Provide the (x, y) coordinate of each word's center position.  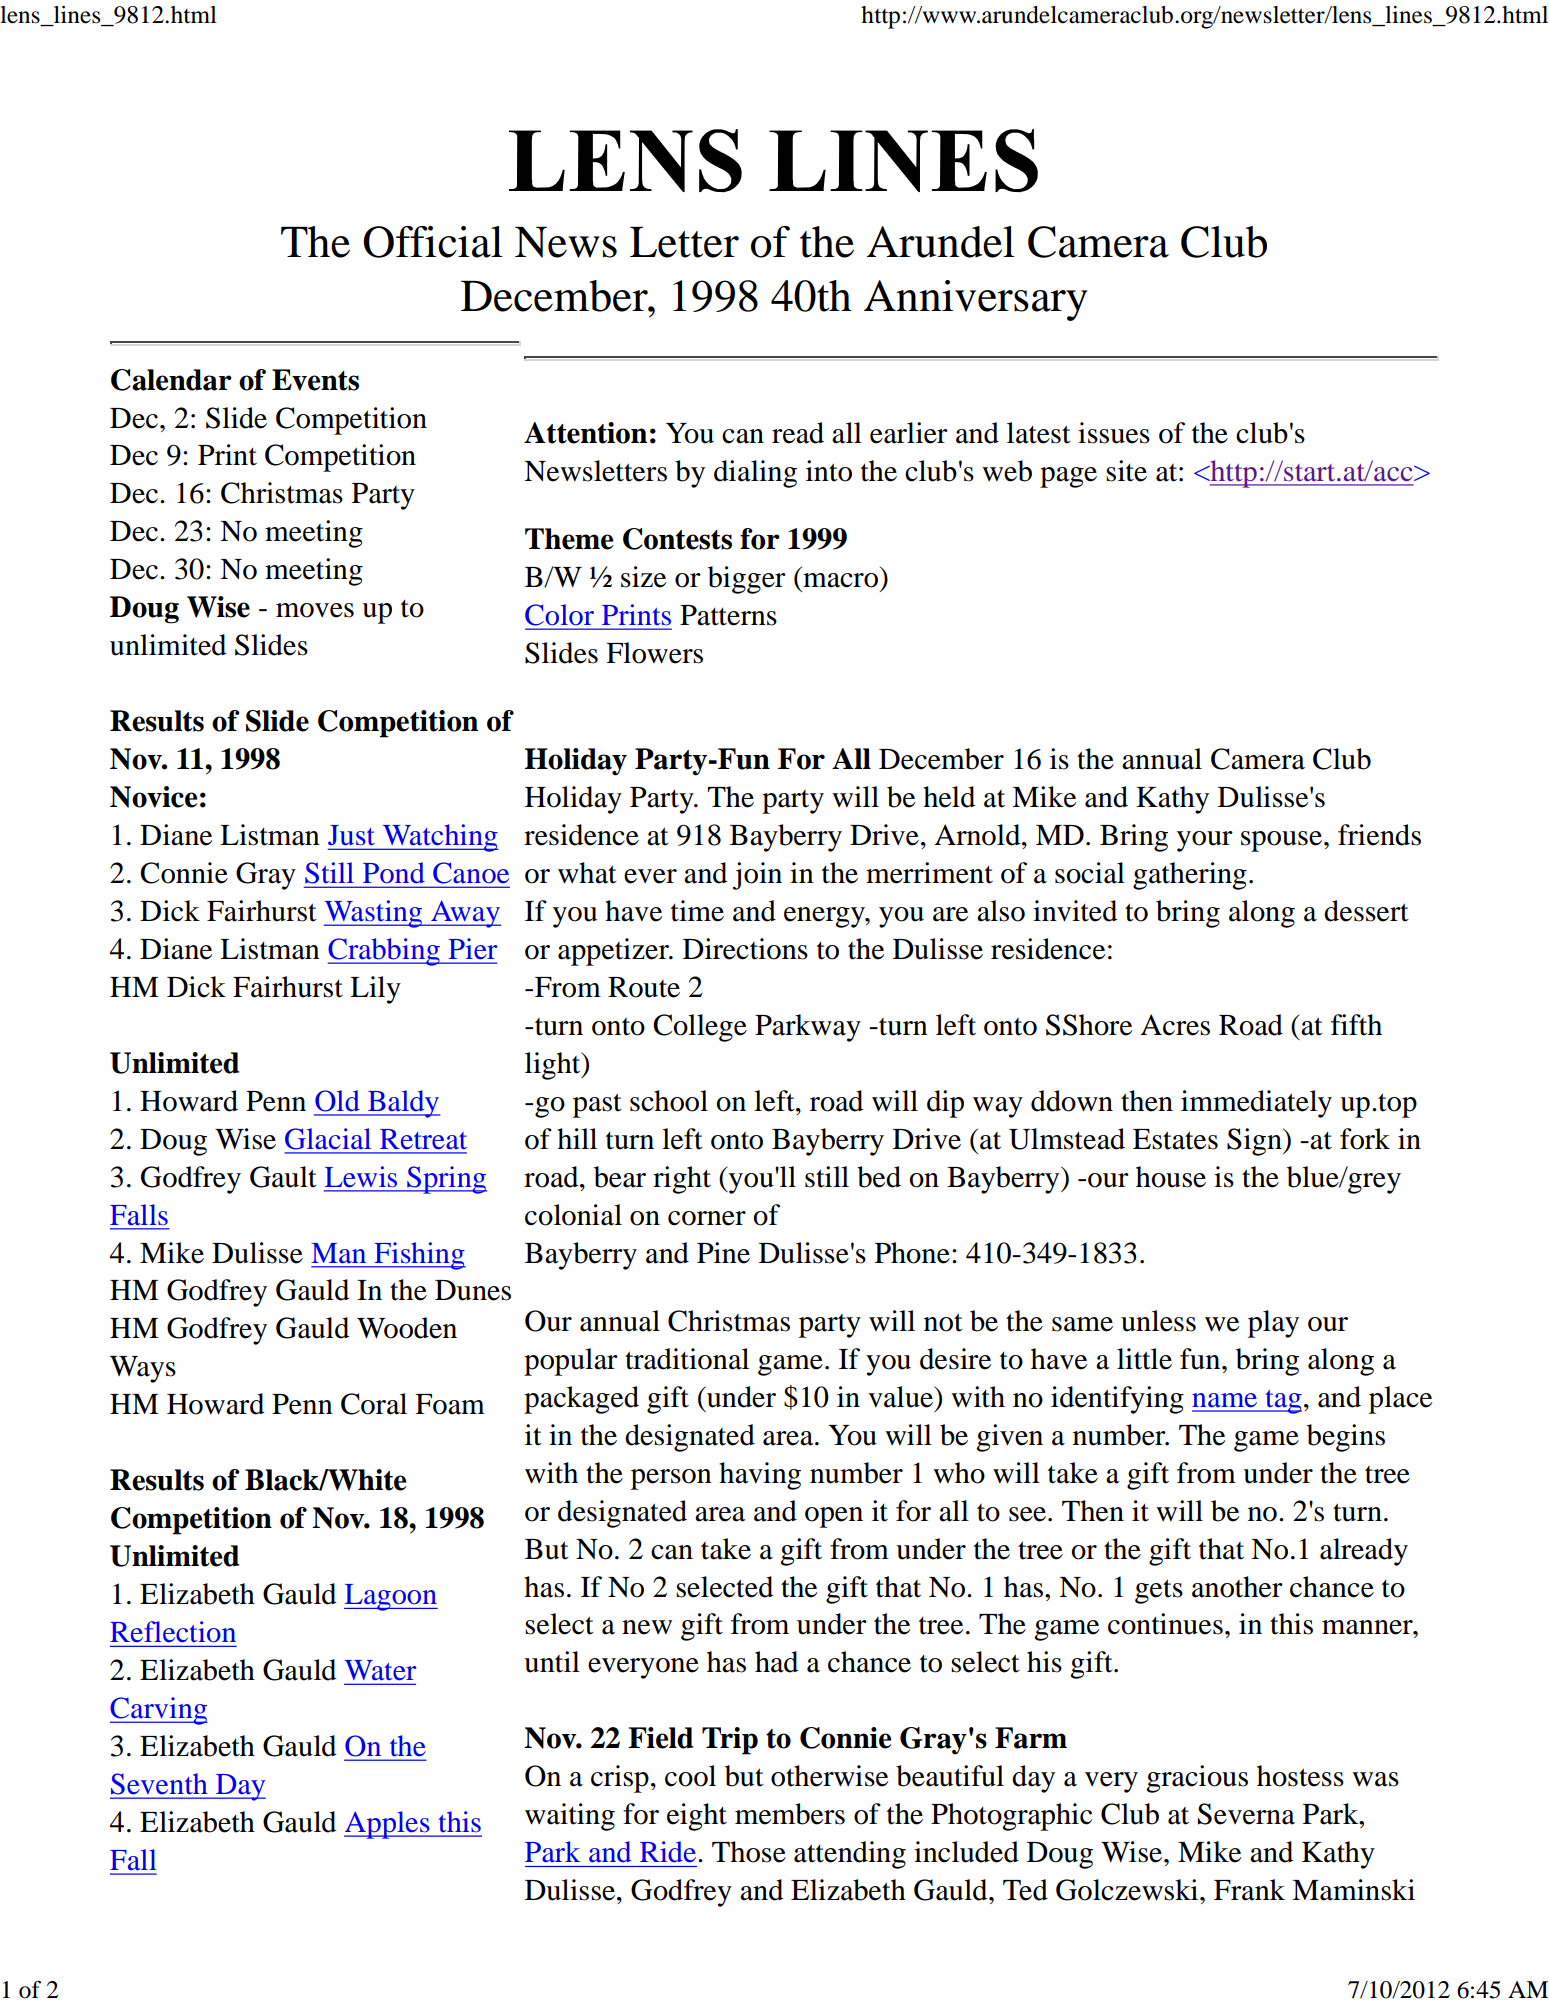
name (1224, 1400)
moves (315, 610)
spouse (1281, 841)
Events (315, 380)
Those (749, 1852)
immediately (1256, 1104)
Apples (388, 1825)
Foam (450, 1404)
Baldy (403, 1104)
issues (1114, 433)
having (760, 1476)
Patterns (728, 615)
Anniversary (975, 300)
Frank (1249, 1890)
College (700, 1028)
